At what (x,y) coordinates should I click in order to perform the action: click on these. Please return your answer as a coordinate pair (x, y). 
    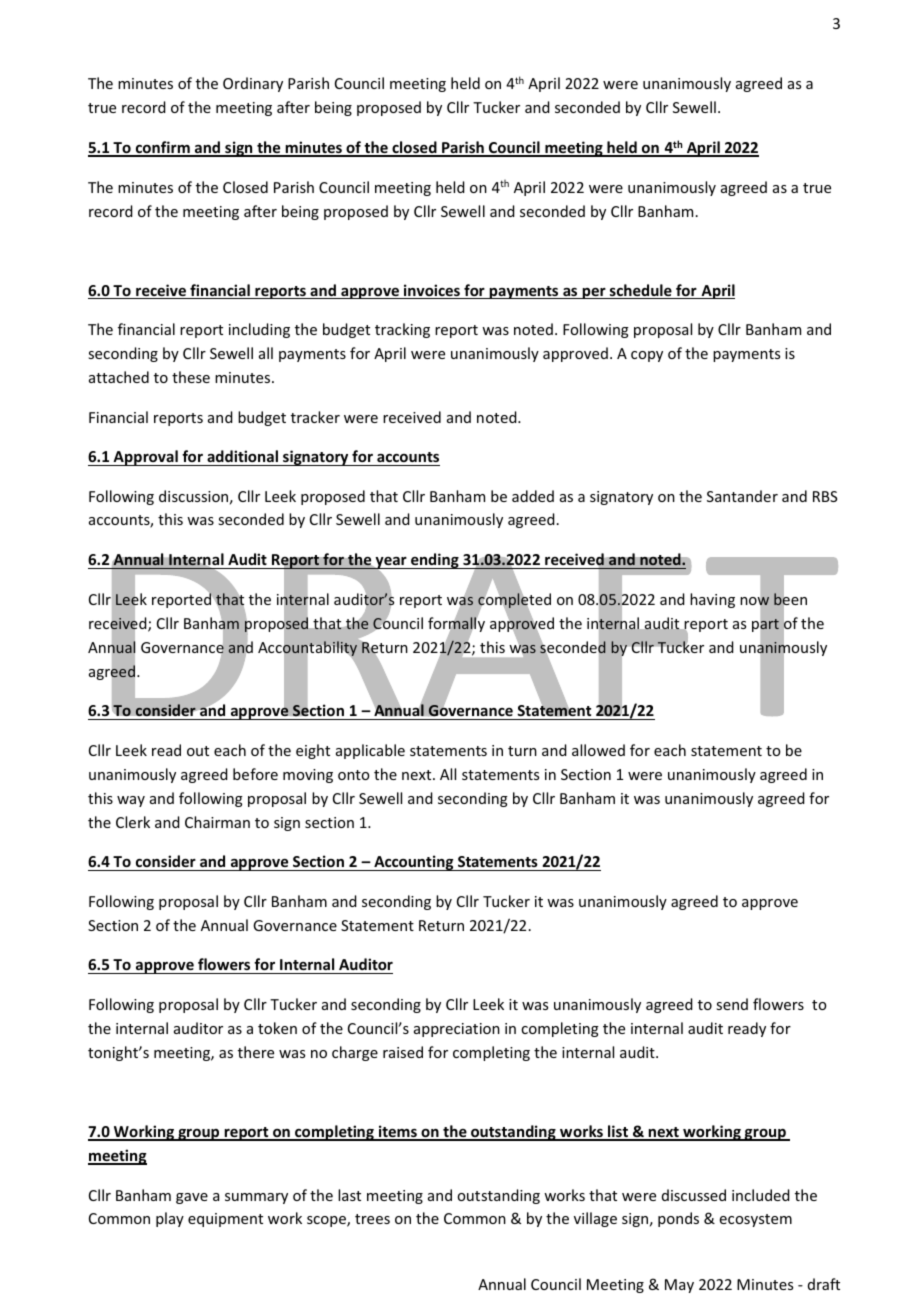
    Looking at the image, I should click on (191, 377).
